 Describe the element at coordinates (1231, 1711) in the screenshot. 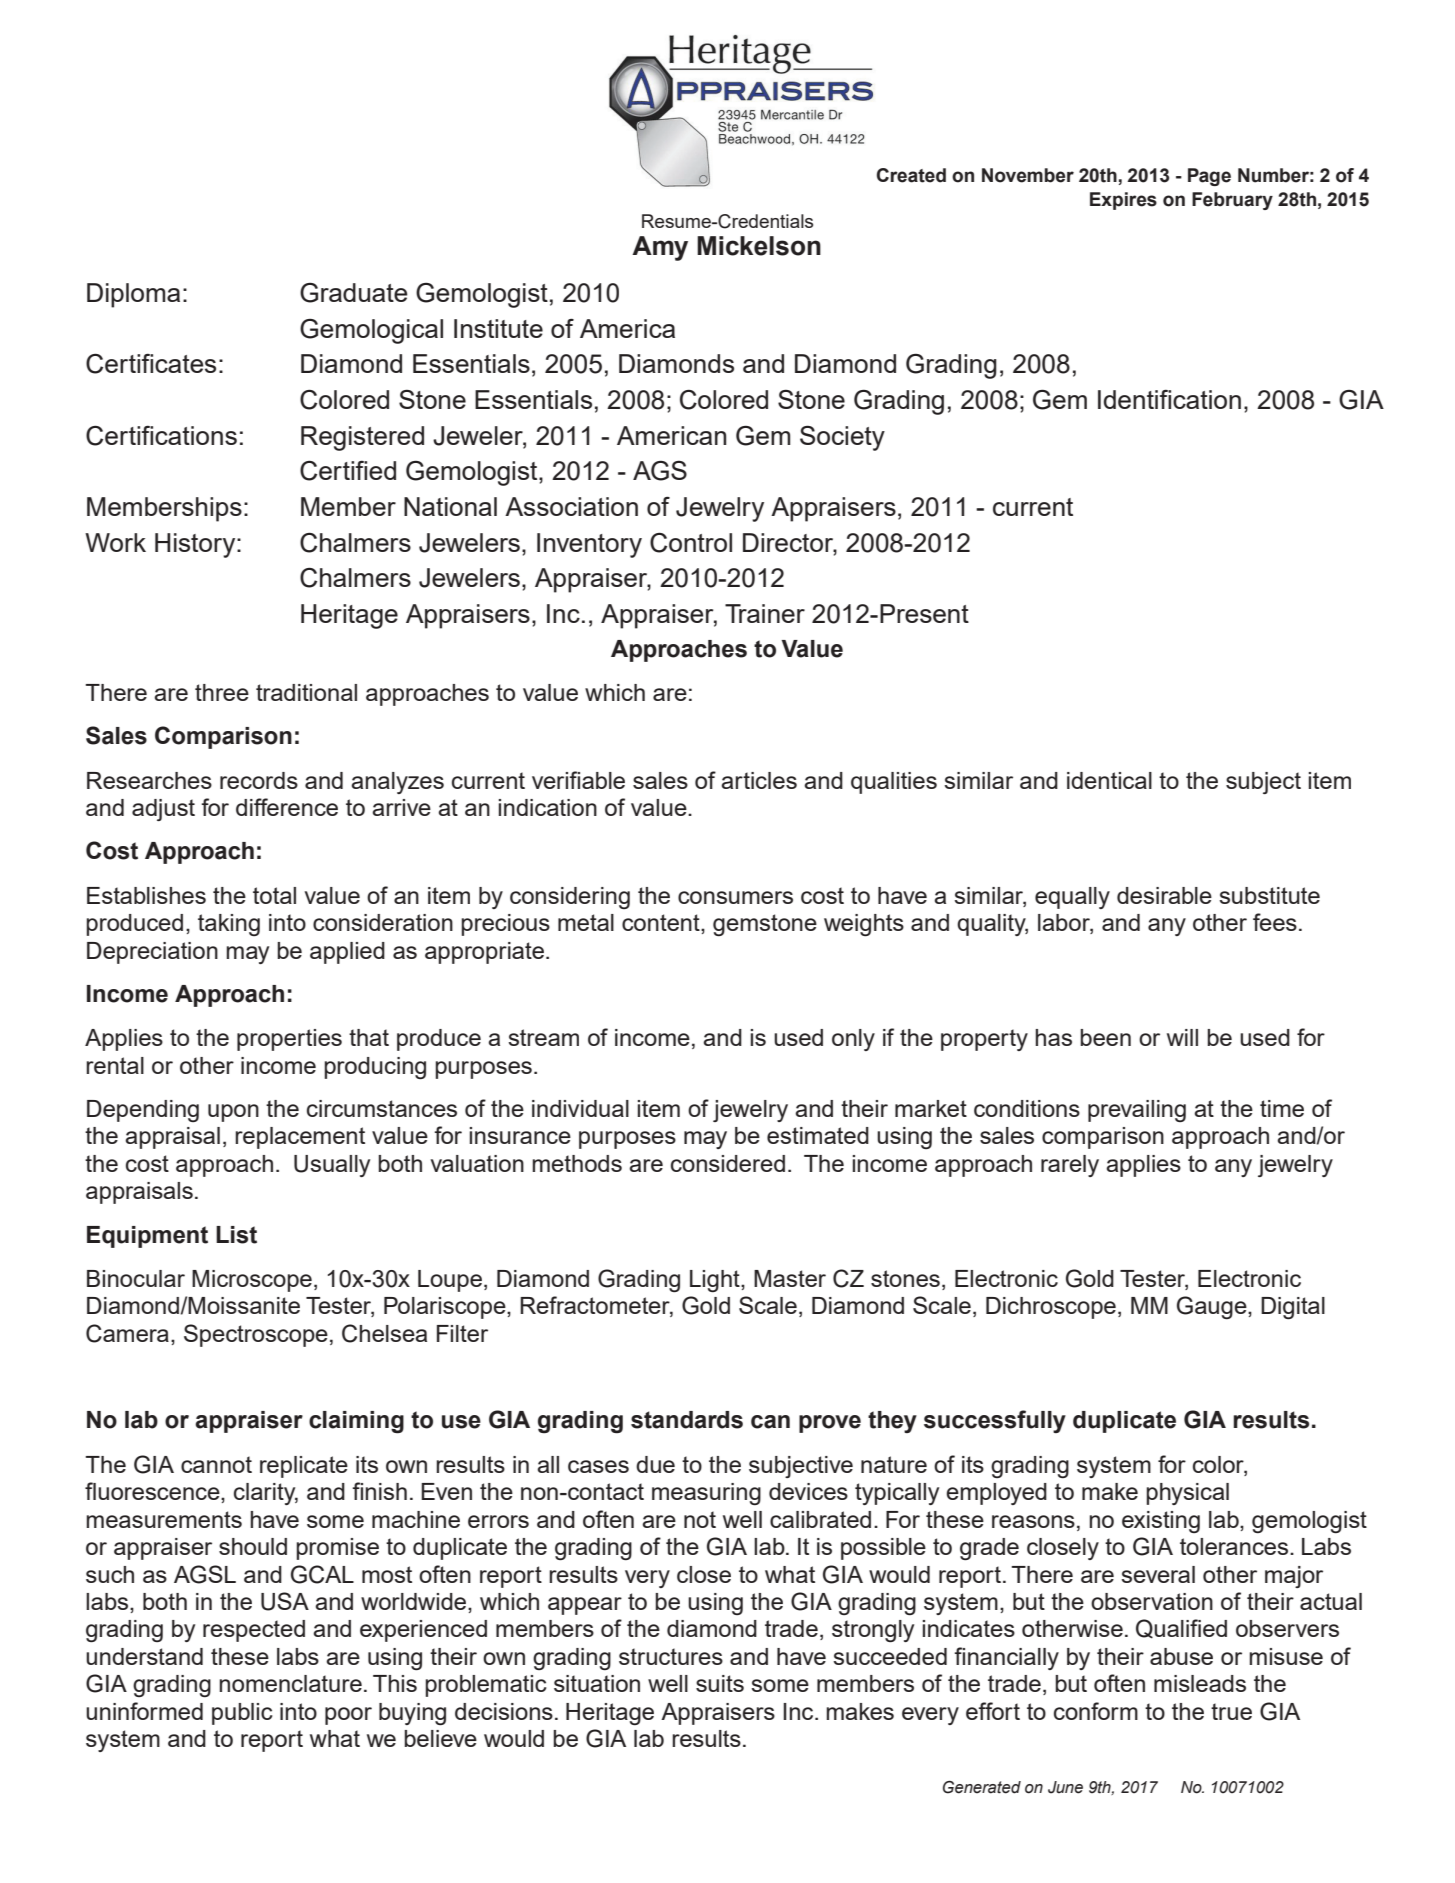

I see `true` at that location.
